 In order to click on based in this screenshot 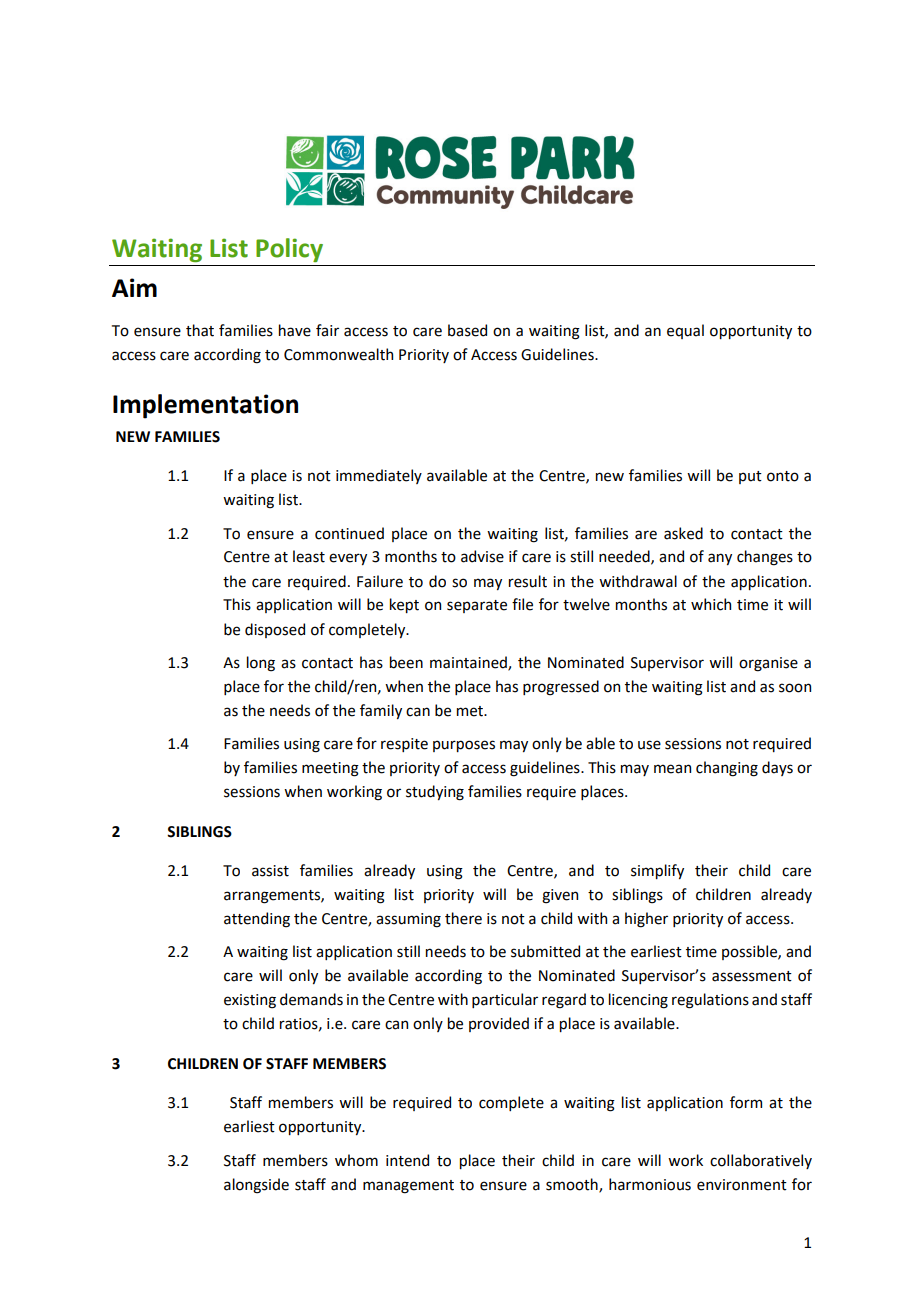, I will do `click(467, 330)`.
